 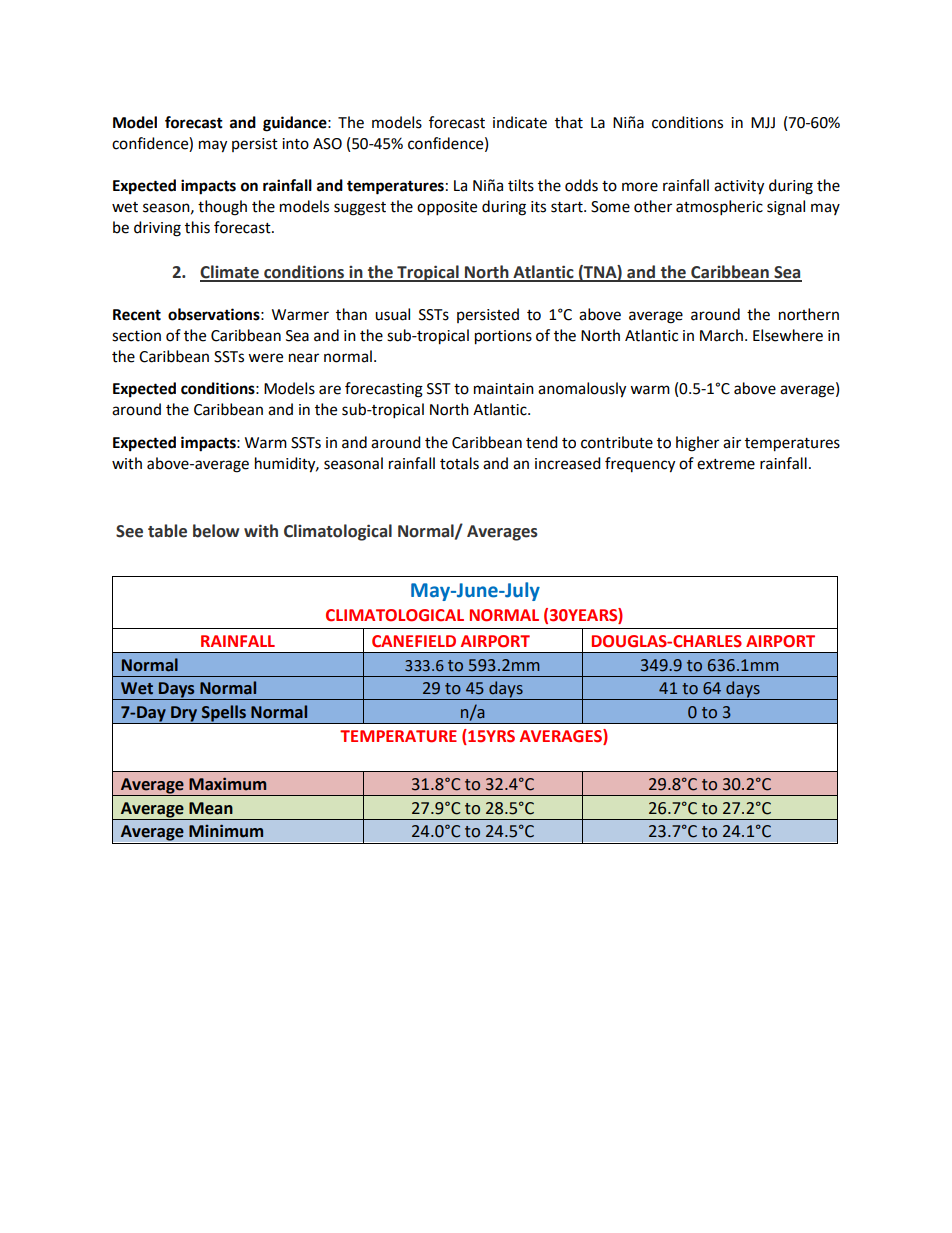 What do you see at coordinates (226, 831) in the screenshot?
I see `Minimum` at bounding box center [226, 831].
